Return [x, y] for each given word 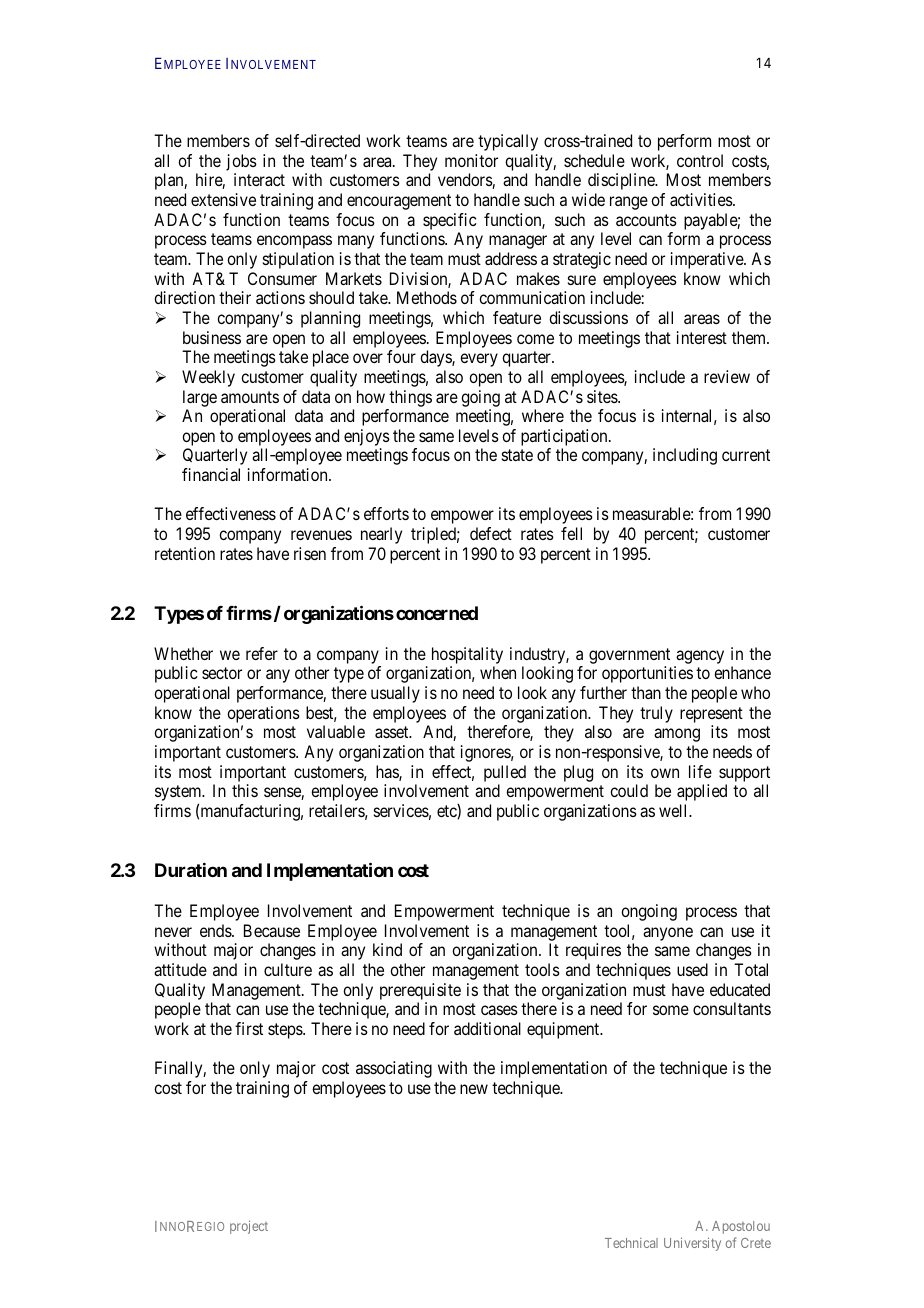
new [474, 1089]
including [685, 456]
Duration [191, 870]
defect [491, 533]
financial [211, 474]
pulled [505, 773]
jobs [241, 162]
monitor [471, 160]
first [249, 1028]
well [675, 810]
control [700, 160]
